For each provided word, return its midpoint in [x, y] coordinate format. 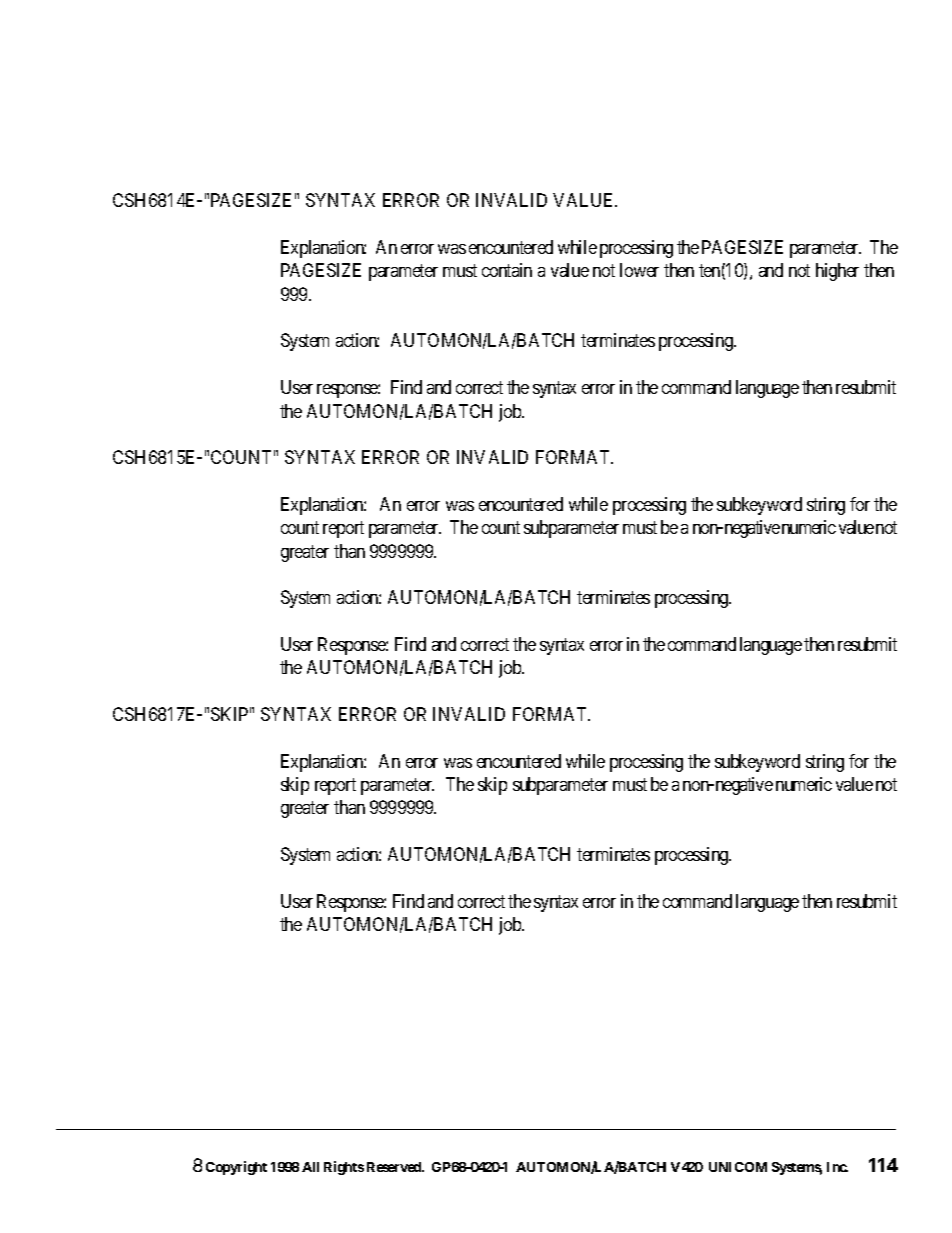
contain [507, 270]
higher [837, 272]
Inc [837, 1167]
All [310, 1167]
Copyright [236, 1168]
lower [639, 270]
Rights [344, 1168]
